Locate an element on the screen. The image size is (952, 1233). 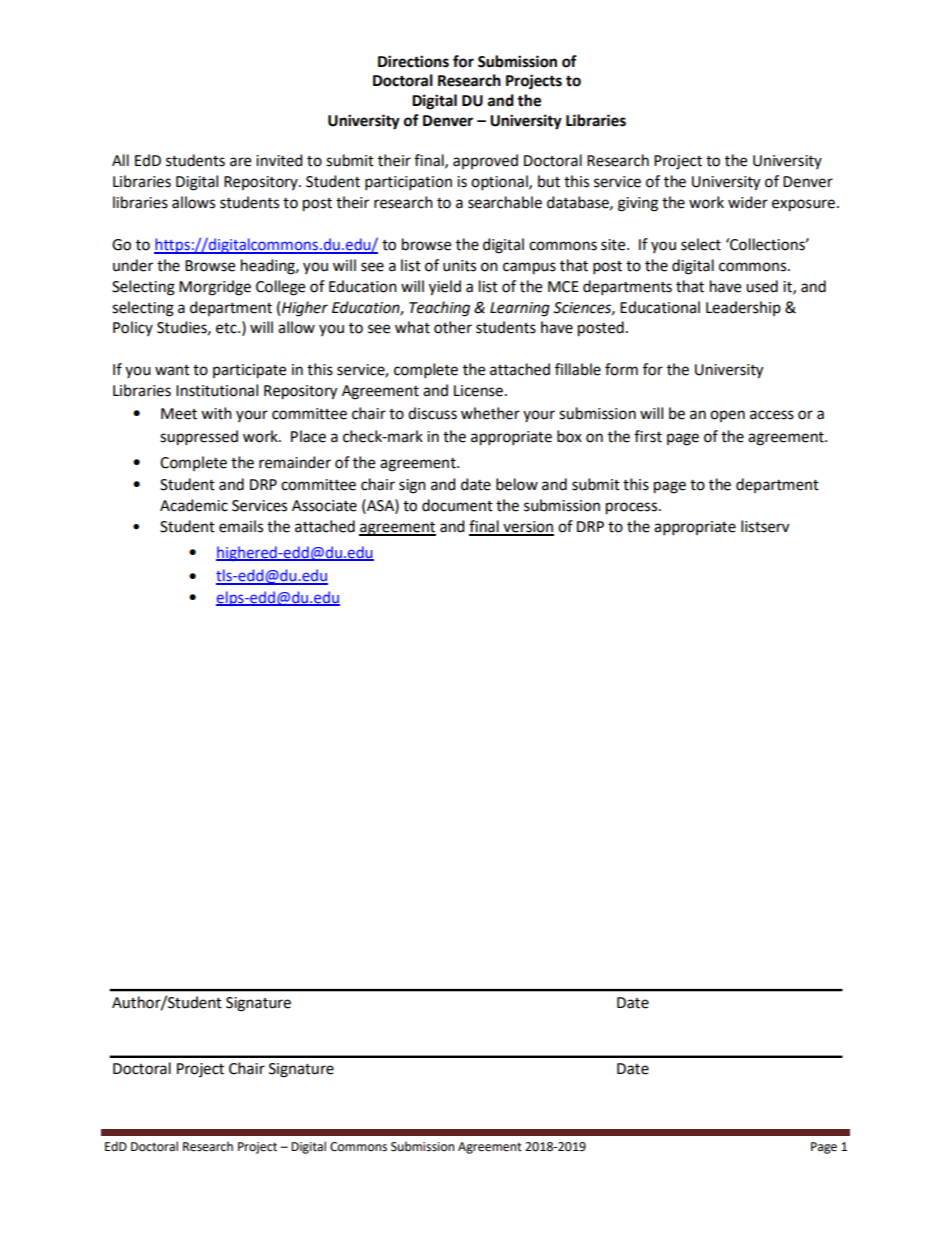
searchable is located at coordinates (505, 202).
